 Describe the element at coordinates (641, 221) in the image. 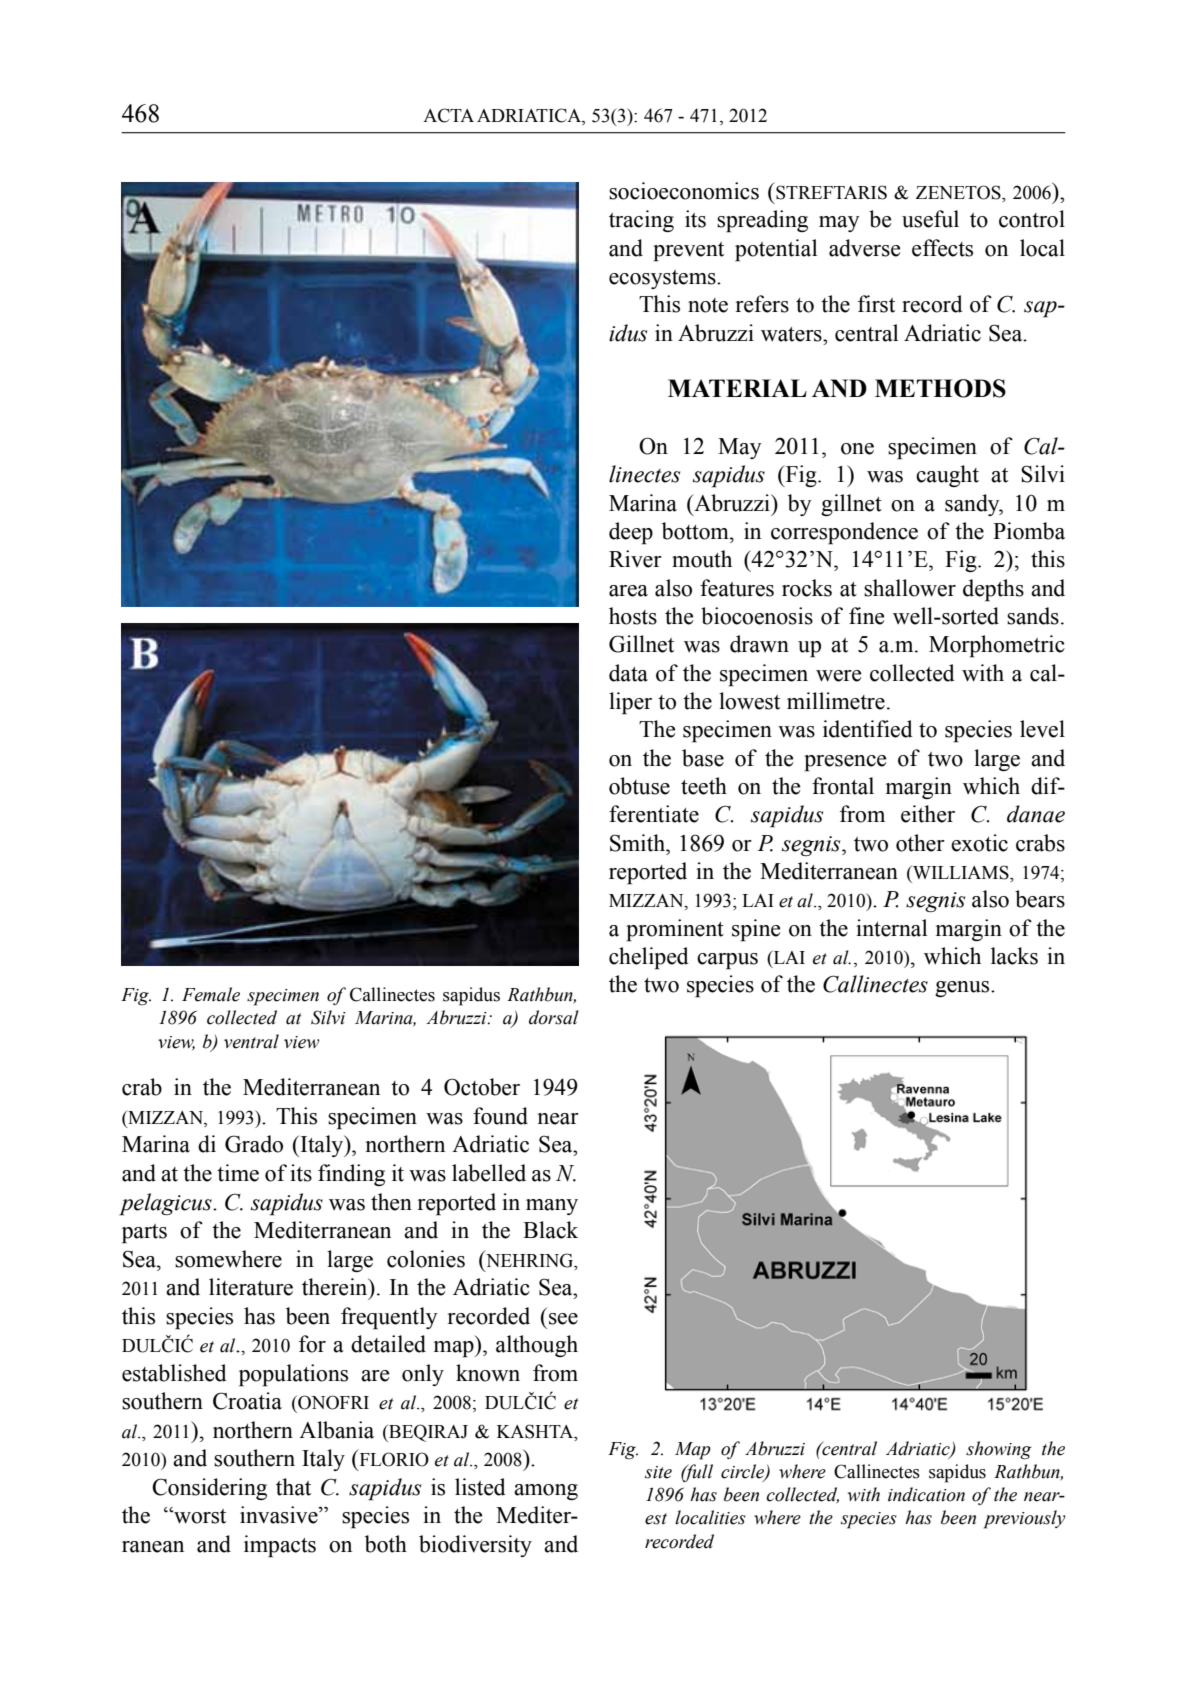

I see `tracing` at that location.
